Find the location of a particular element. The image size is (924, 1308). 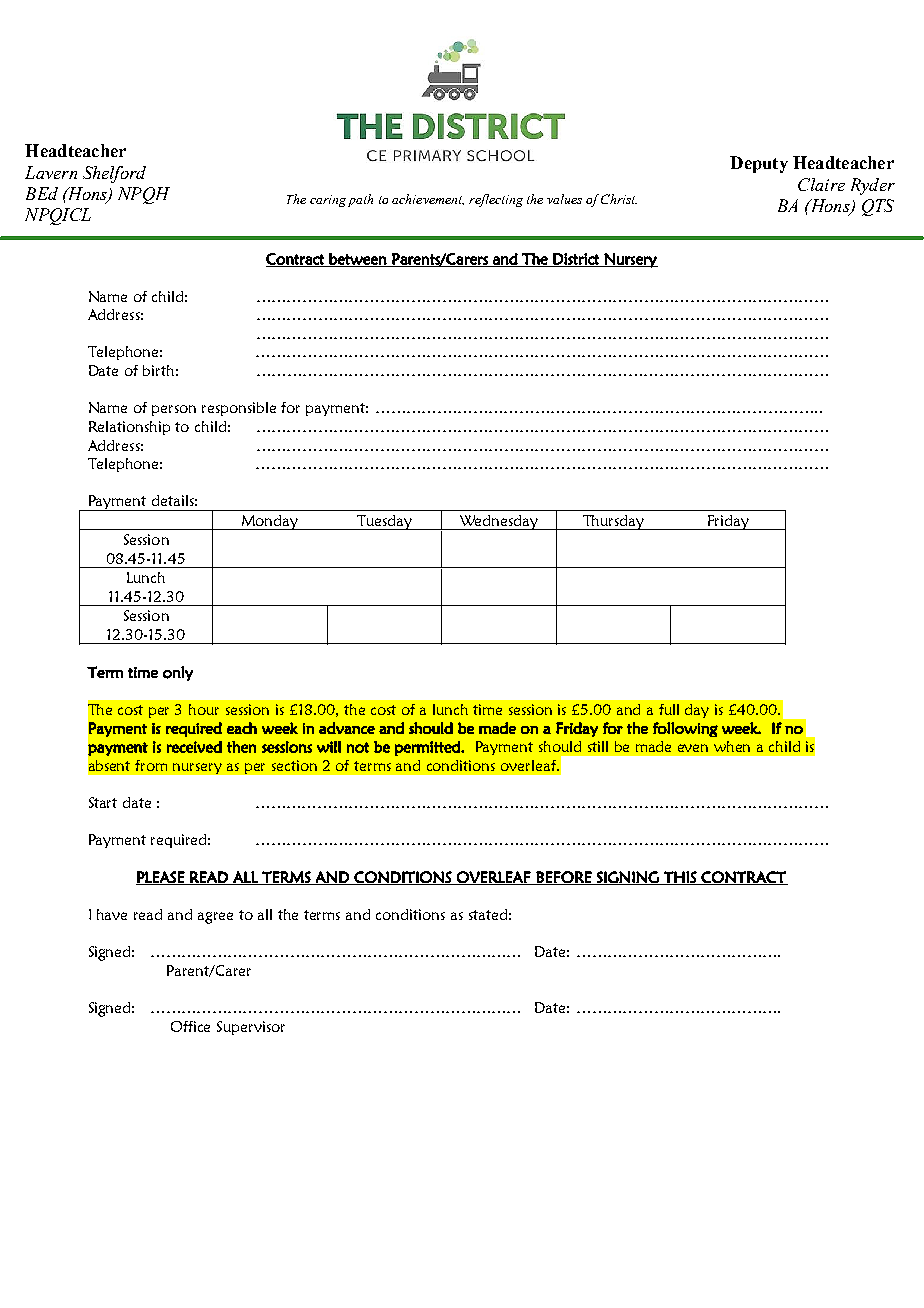

THIS is located at coordinates (680, 878).
